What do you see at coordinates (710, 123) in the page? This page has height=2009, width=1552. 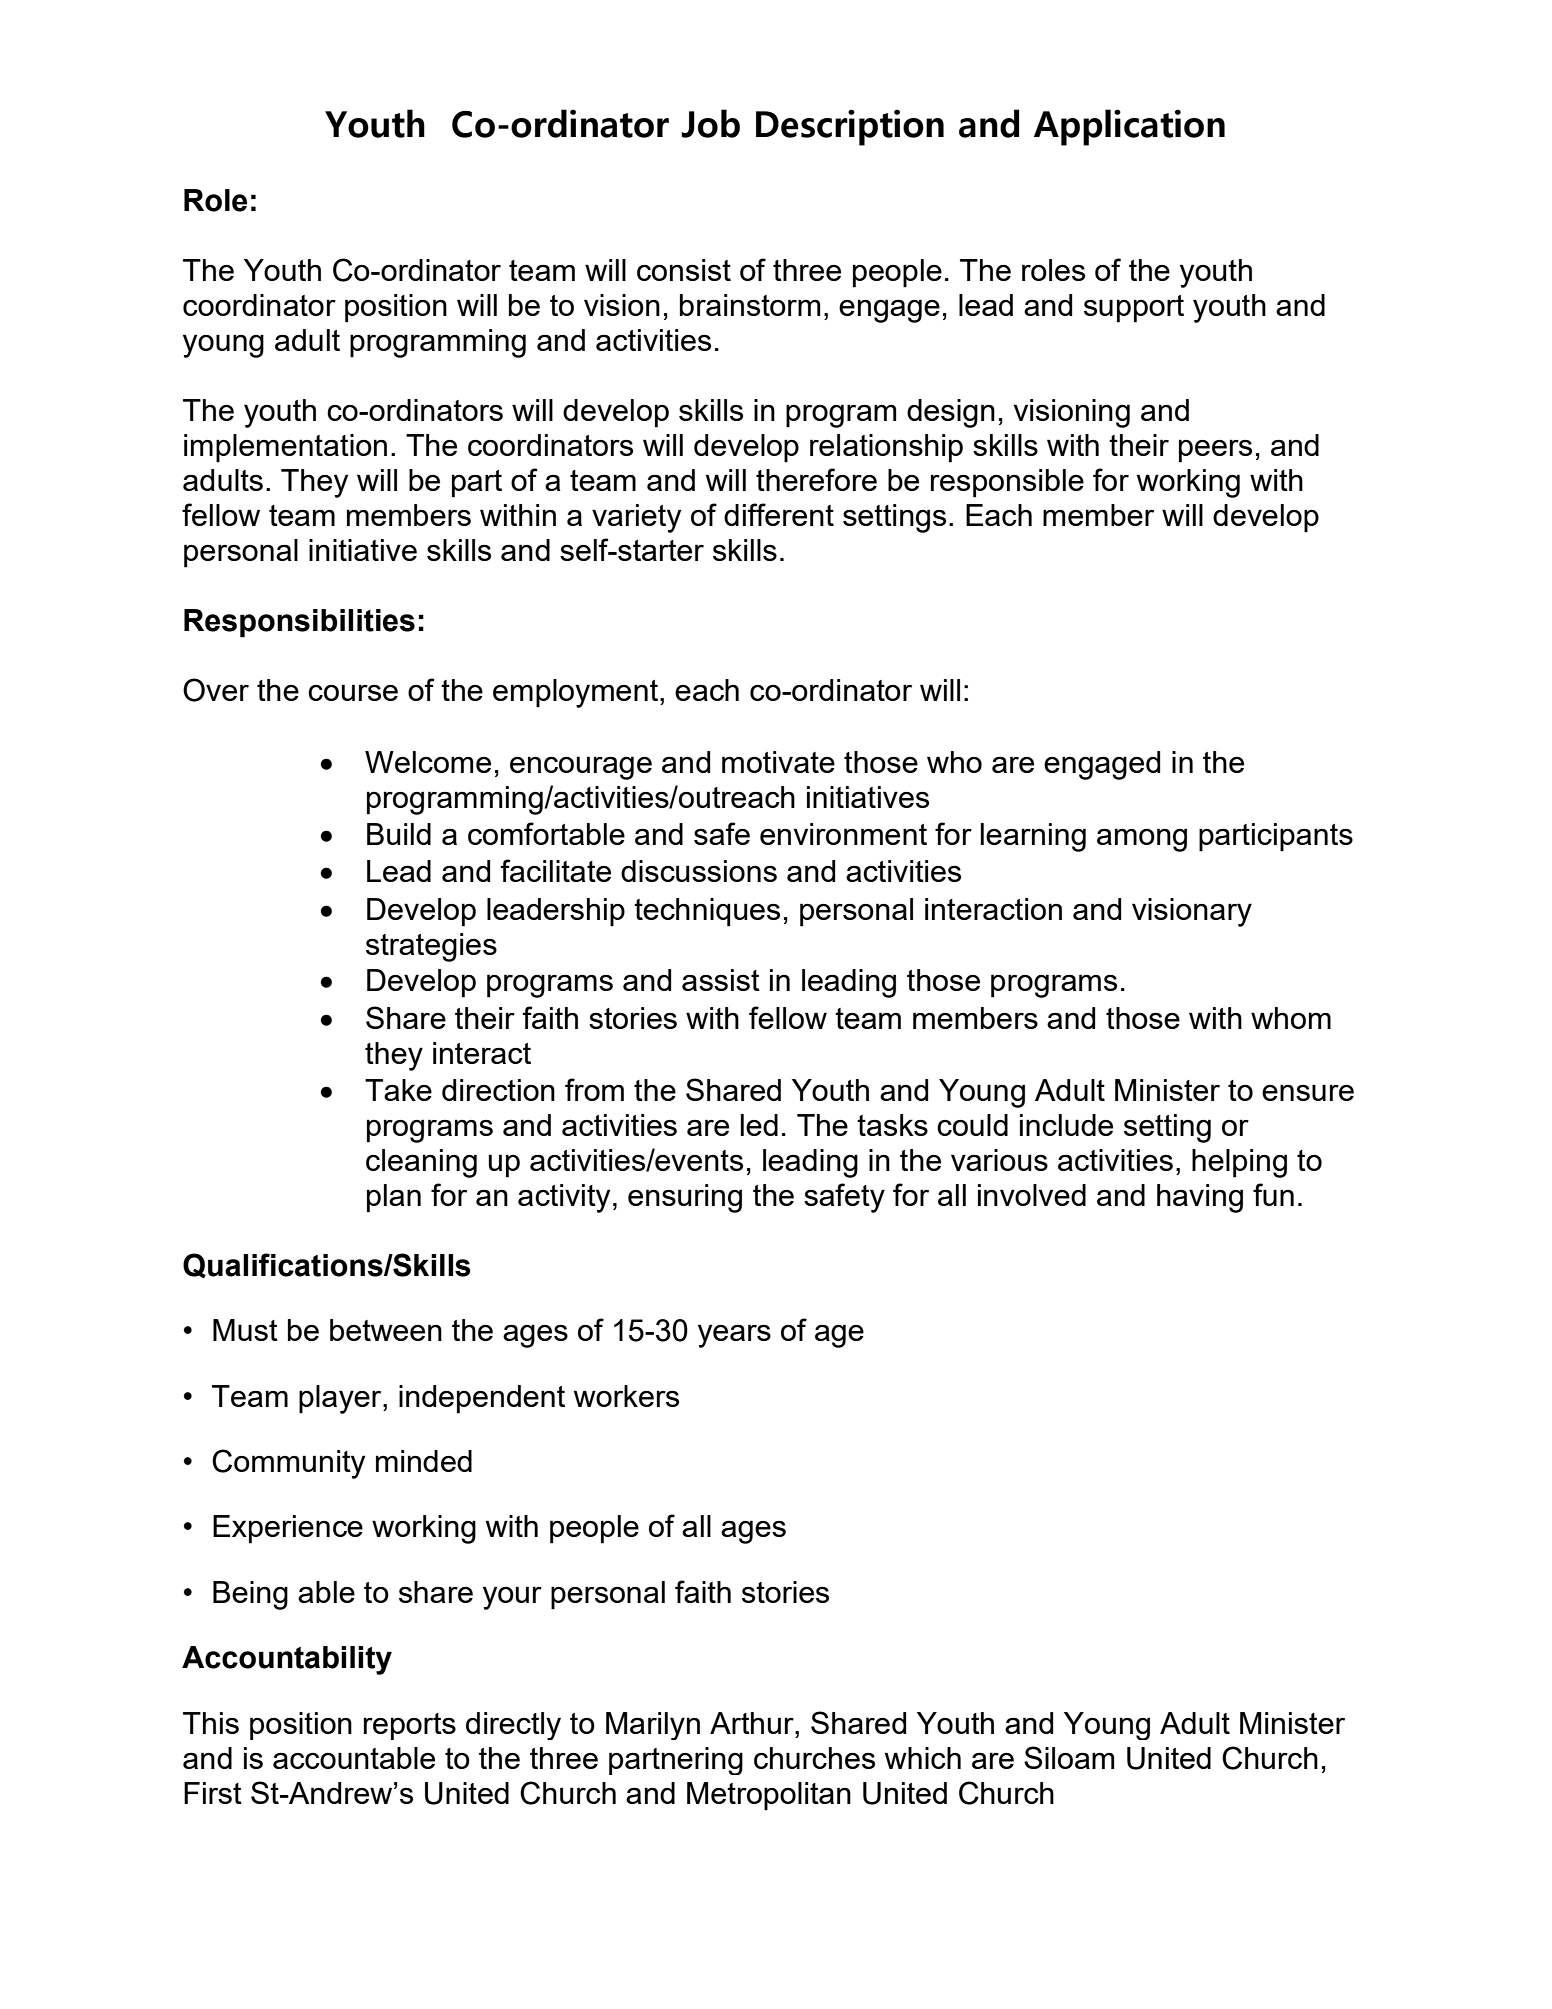 I see `Job` at bounding box center [710, 123].
